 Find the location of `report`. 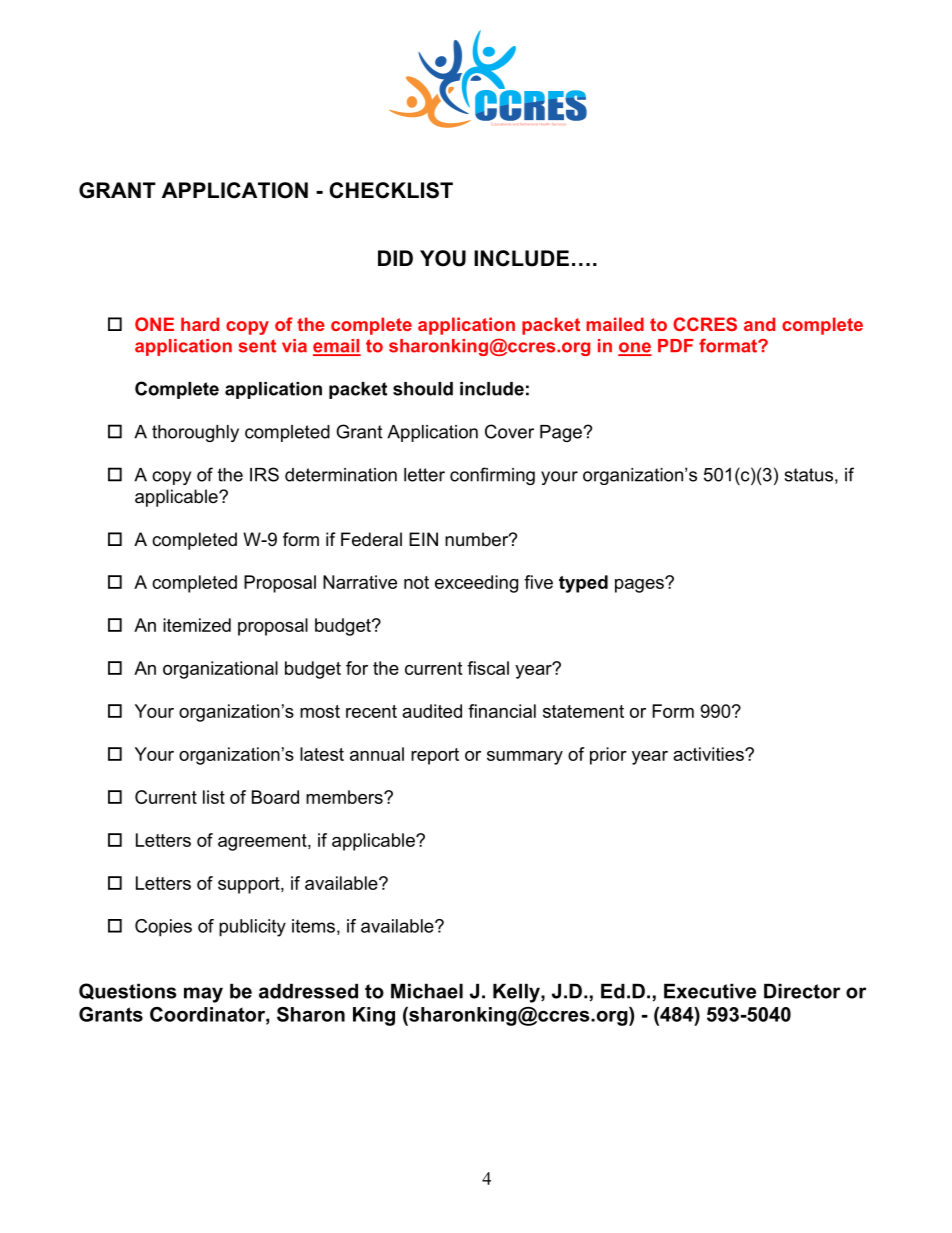

report is located at coordinates (435, 756).
